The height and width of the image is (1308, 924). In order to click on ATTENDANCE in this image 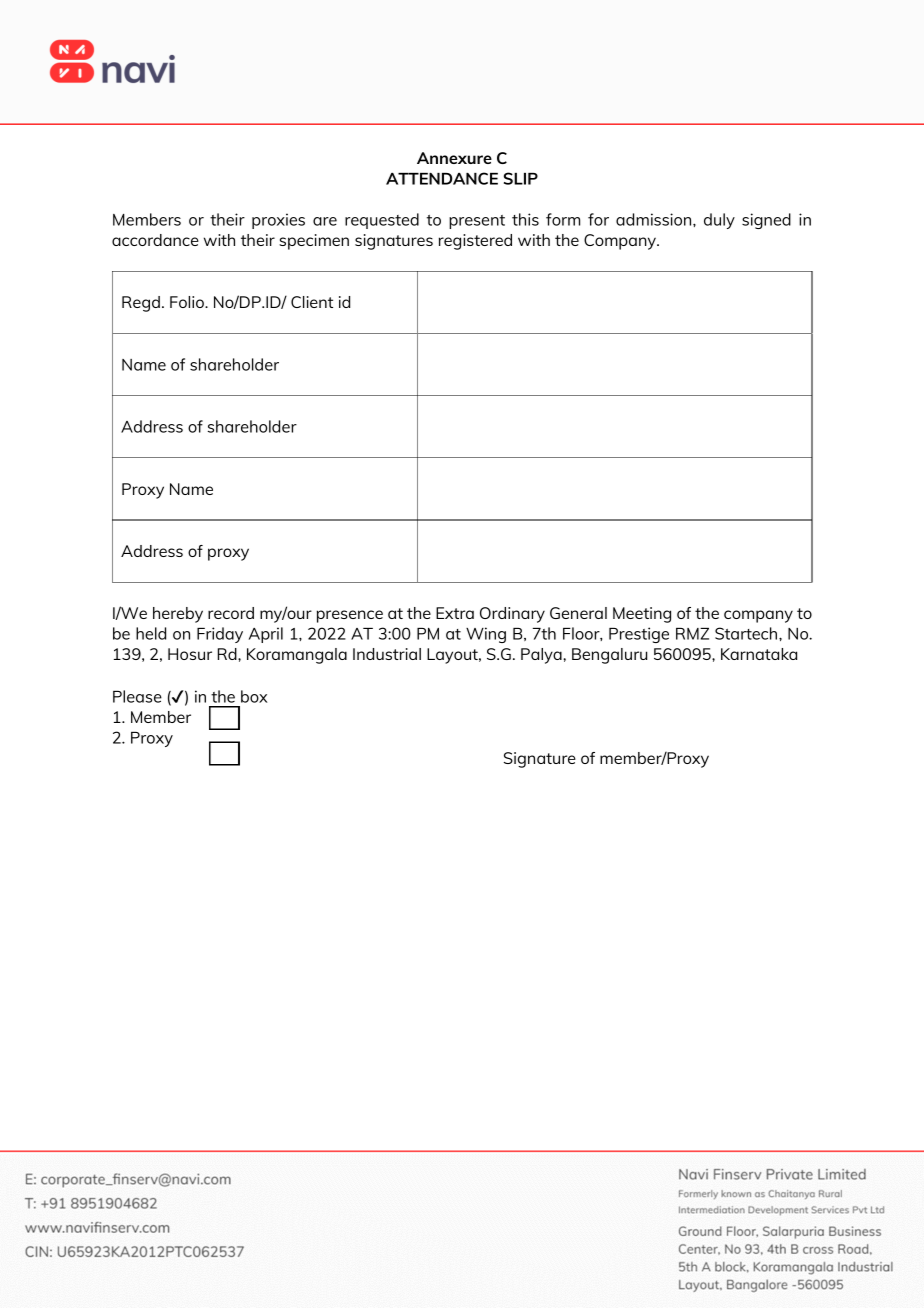, I will do `click(442, 178)`.
